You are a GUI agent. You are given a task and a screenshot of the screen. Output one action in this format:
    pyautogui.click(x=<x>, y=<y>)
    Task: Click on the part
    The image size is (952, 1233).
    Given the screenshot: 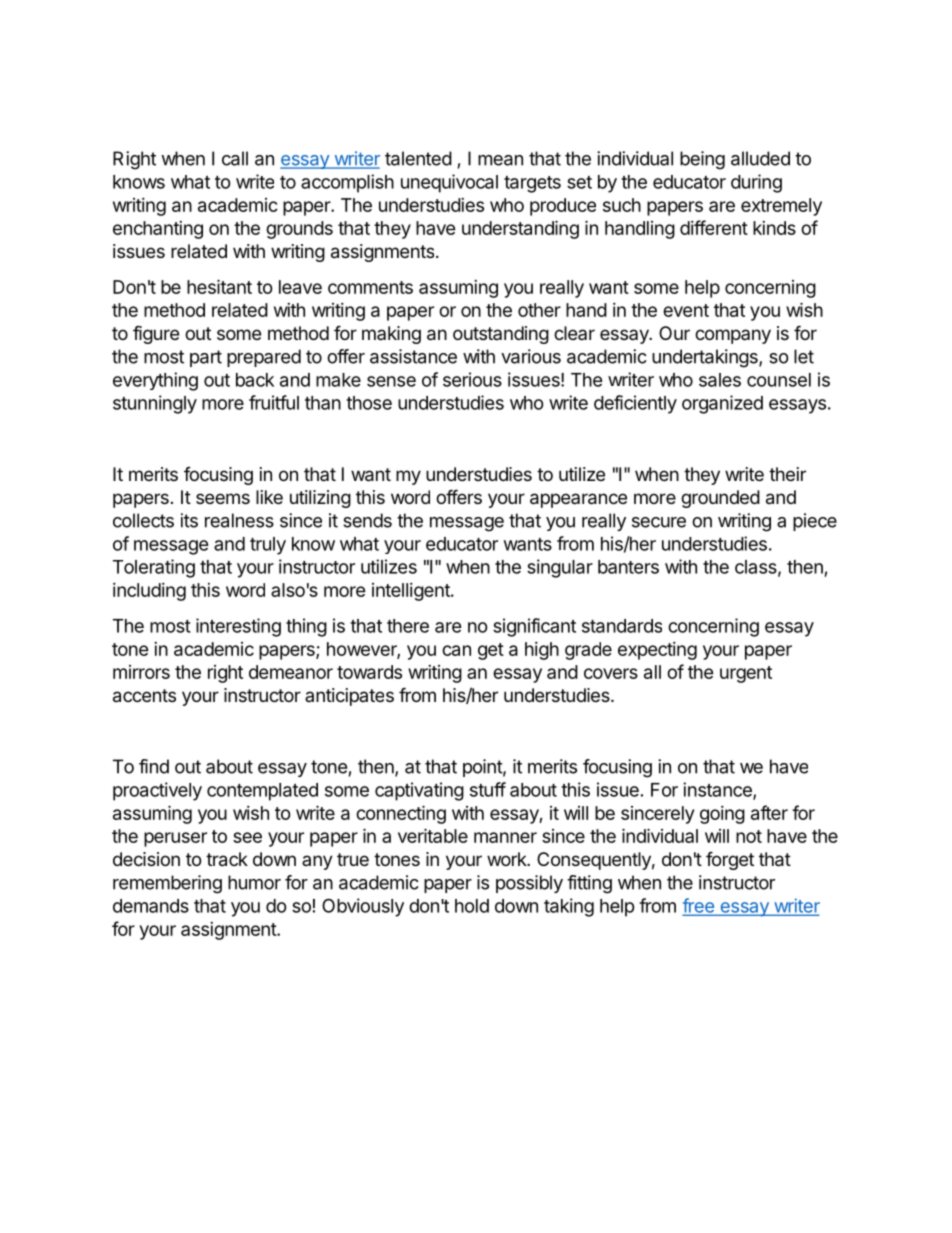 What is the action you would take?
    pyautogui.click(x=206, y=358)
